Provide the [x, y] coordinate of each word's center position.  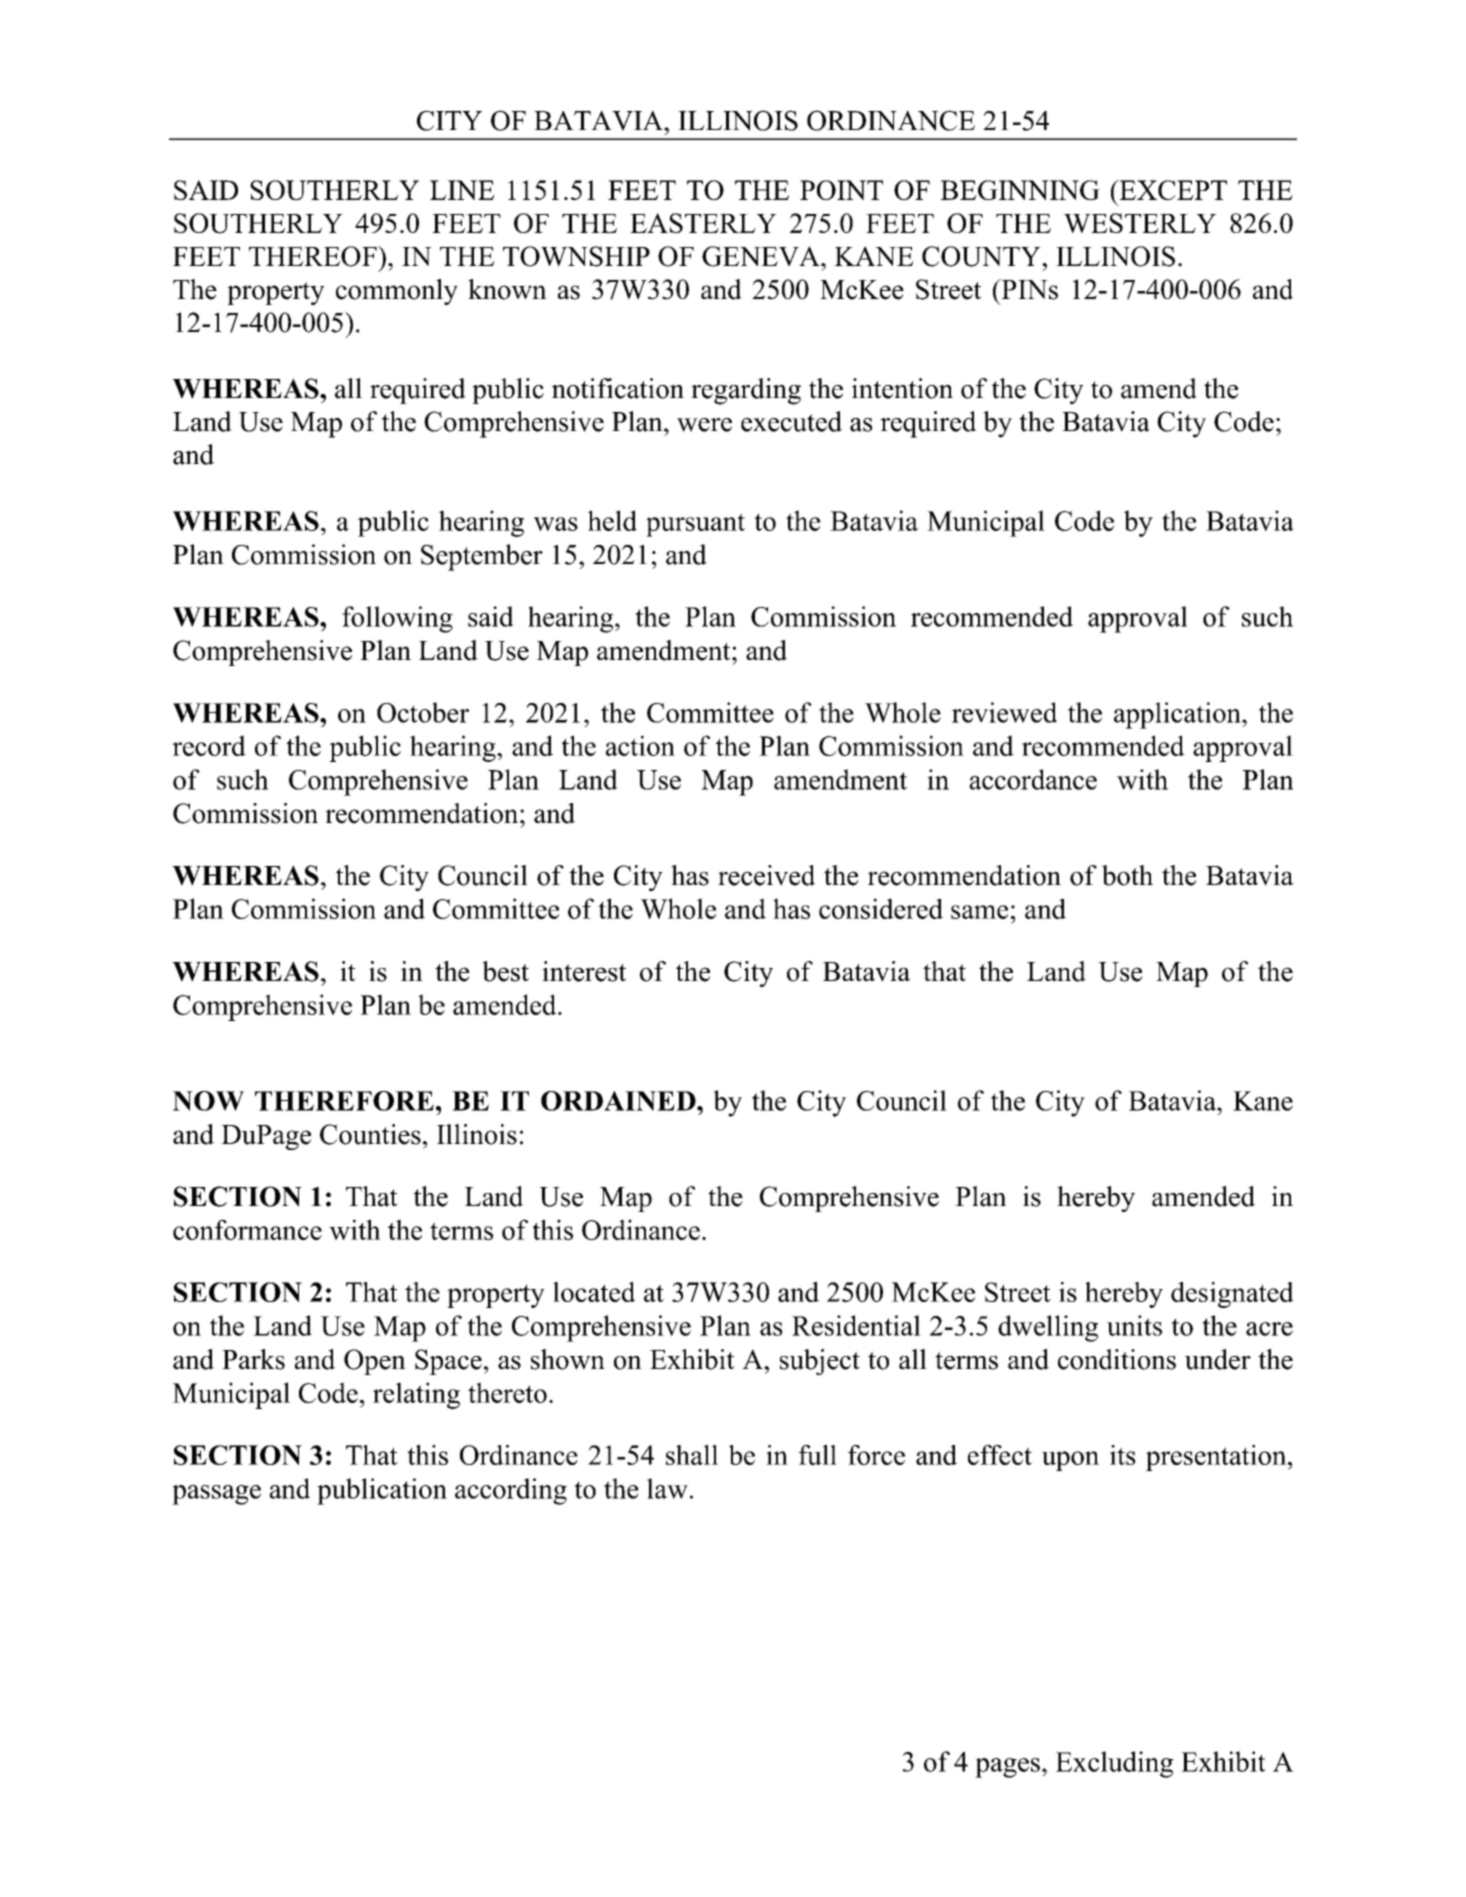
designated [1232, 1295]
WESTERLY [1140, 223]
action [640, 745]
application [1178, 715]
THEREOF [314, 256]
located [594, 1292]
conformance [247, 1229]
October [423, 712]
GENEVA [762, 256]
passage [216, 1495]
